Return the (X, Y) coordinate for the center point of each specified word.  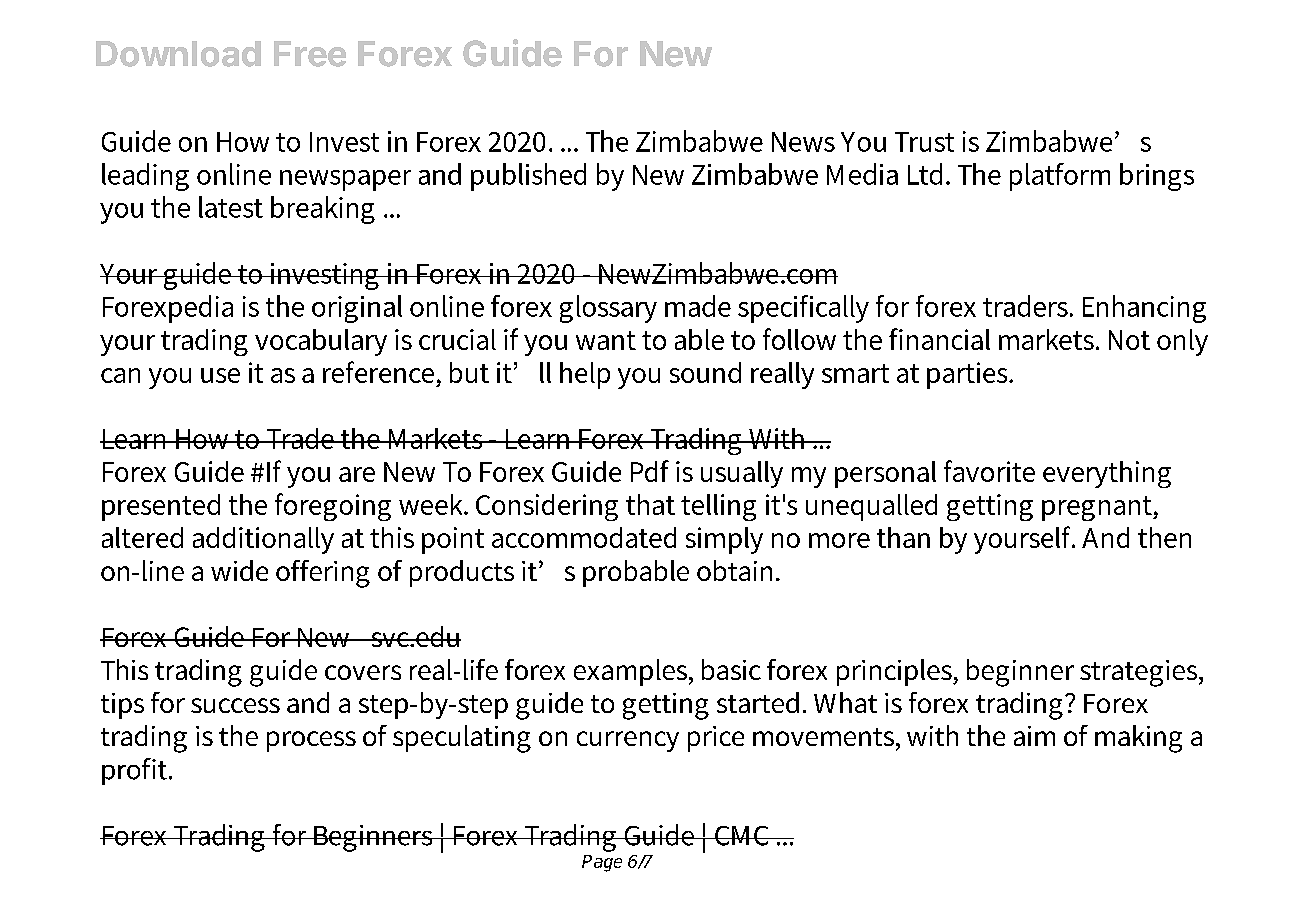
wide (239, 570)
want (606, 340)
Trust (924, 142)
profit (136, 771)
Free (310, 54)
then (1164, 537)
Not (1129, 340)
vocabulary (321, 342)
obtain (734, 570)
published (528, 177)
